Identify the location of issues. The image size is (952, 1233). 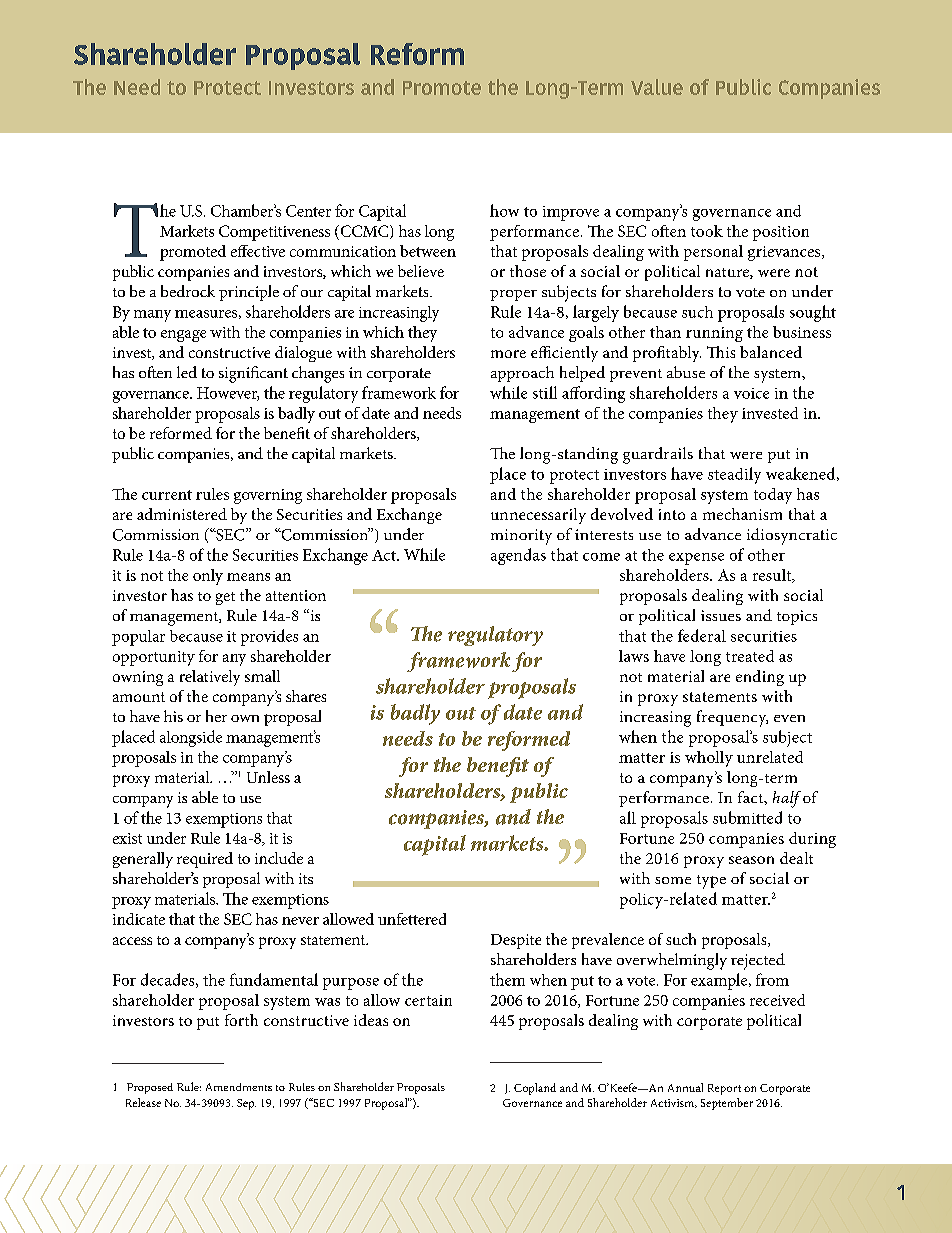
(721, 615).
